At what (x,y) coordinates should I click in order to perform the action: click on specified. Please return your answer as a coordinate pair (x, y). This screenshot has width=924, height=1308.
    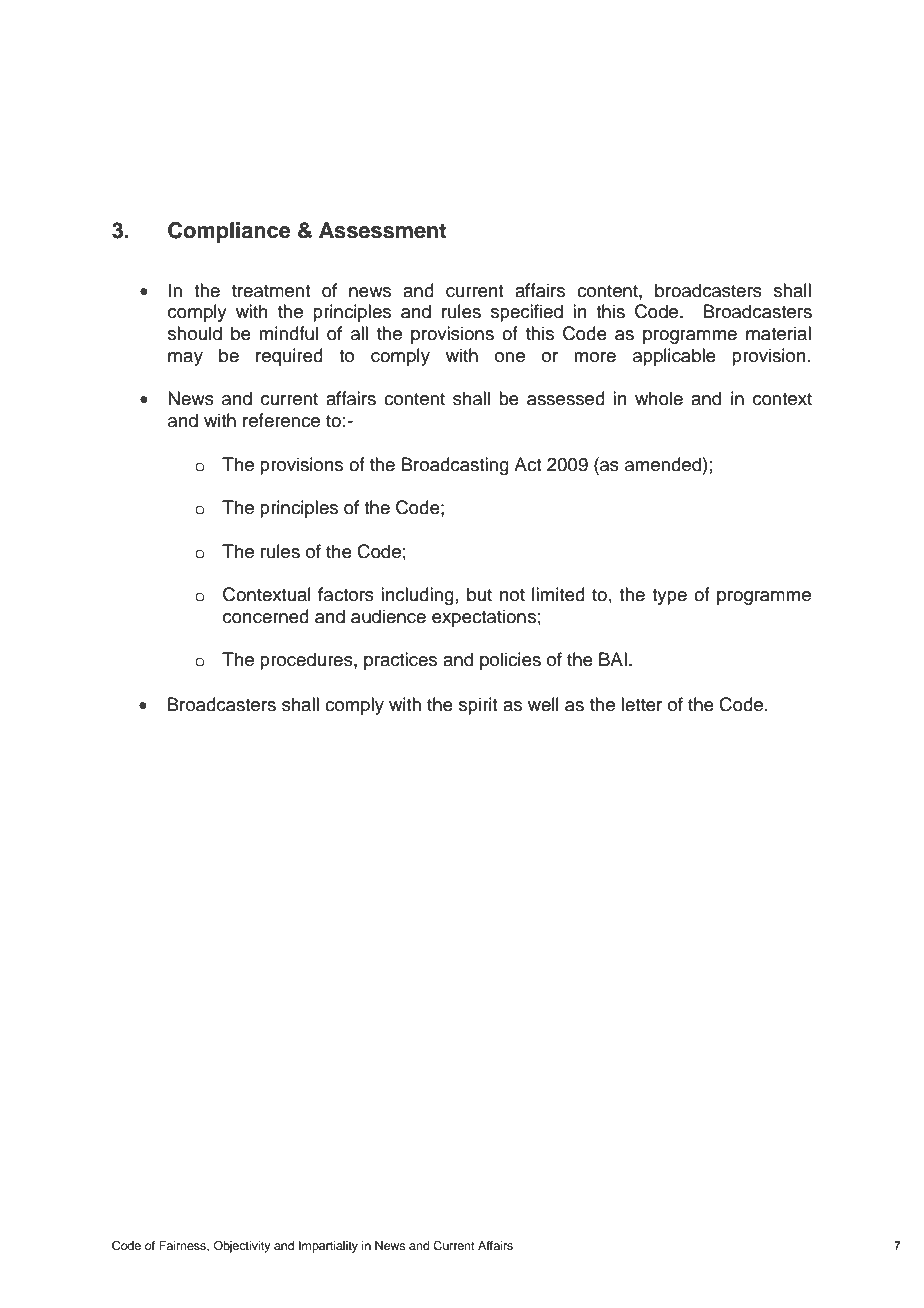
    Looking at the image, I should click on (527, 313).
